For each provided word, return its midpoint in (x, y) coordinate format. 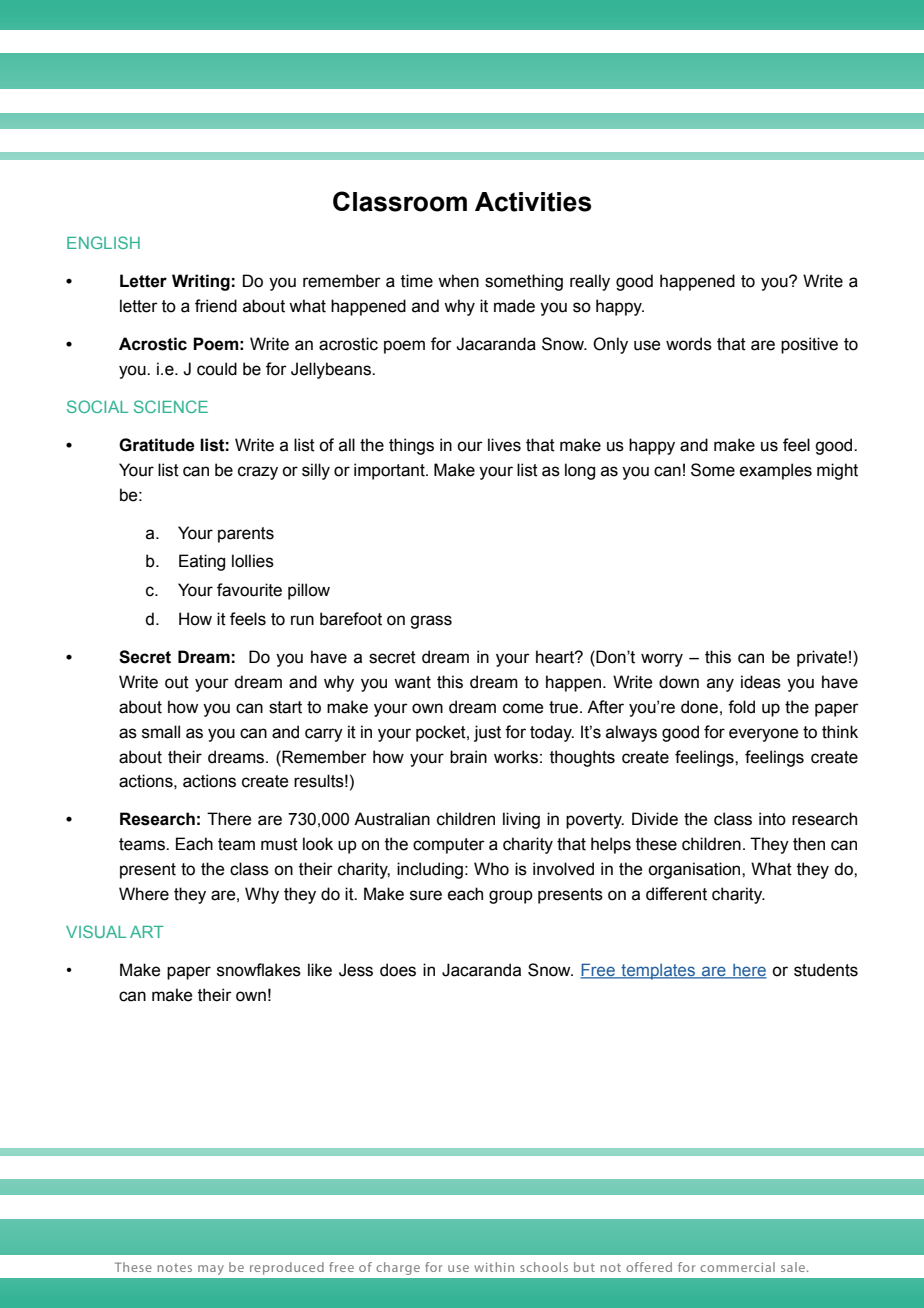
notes (175, 1268)
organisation (695, 870)
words (689, 344)
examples (776, 471)
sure (426, 895)
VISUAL (96, 931)
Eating (202, 562)
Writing (201, 282)
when (458, 281)
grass (431, 622)
